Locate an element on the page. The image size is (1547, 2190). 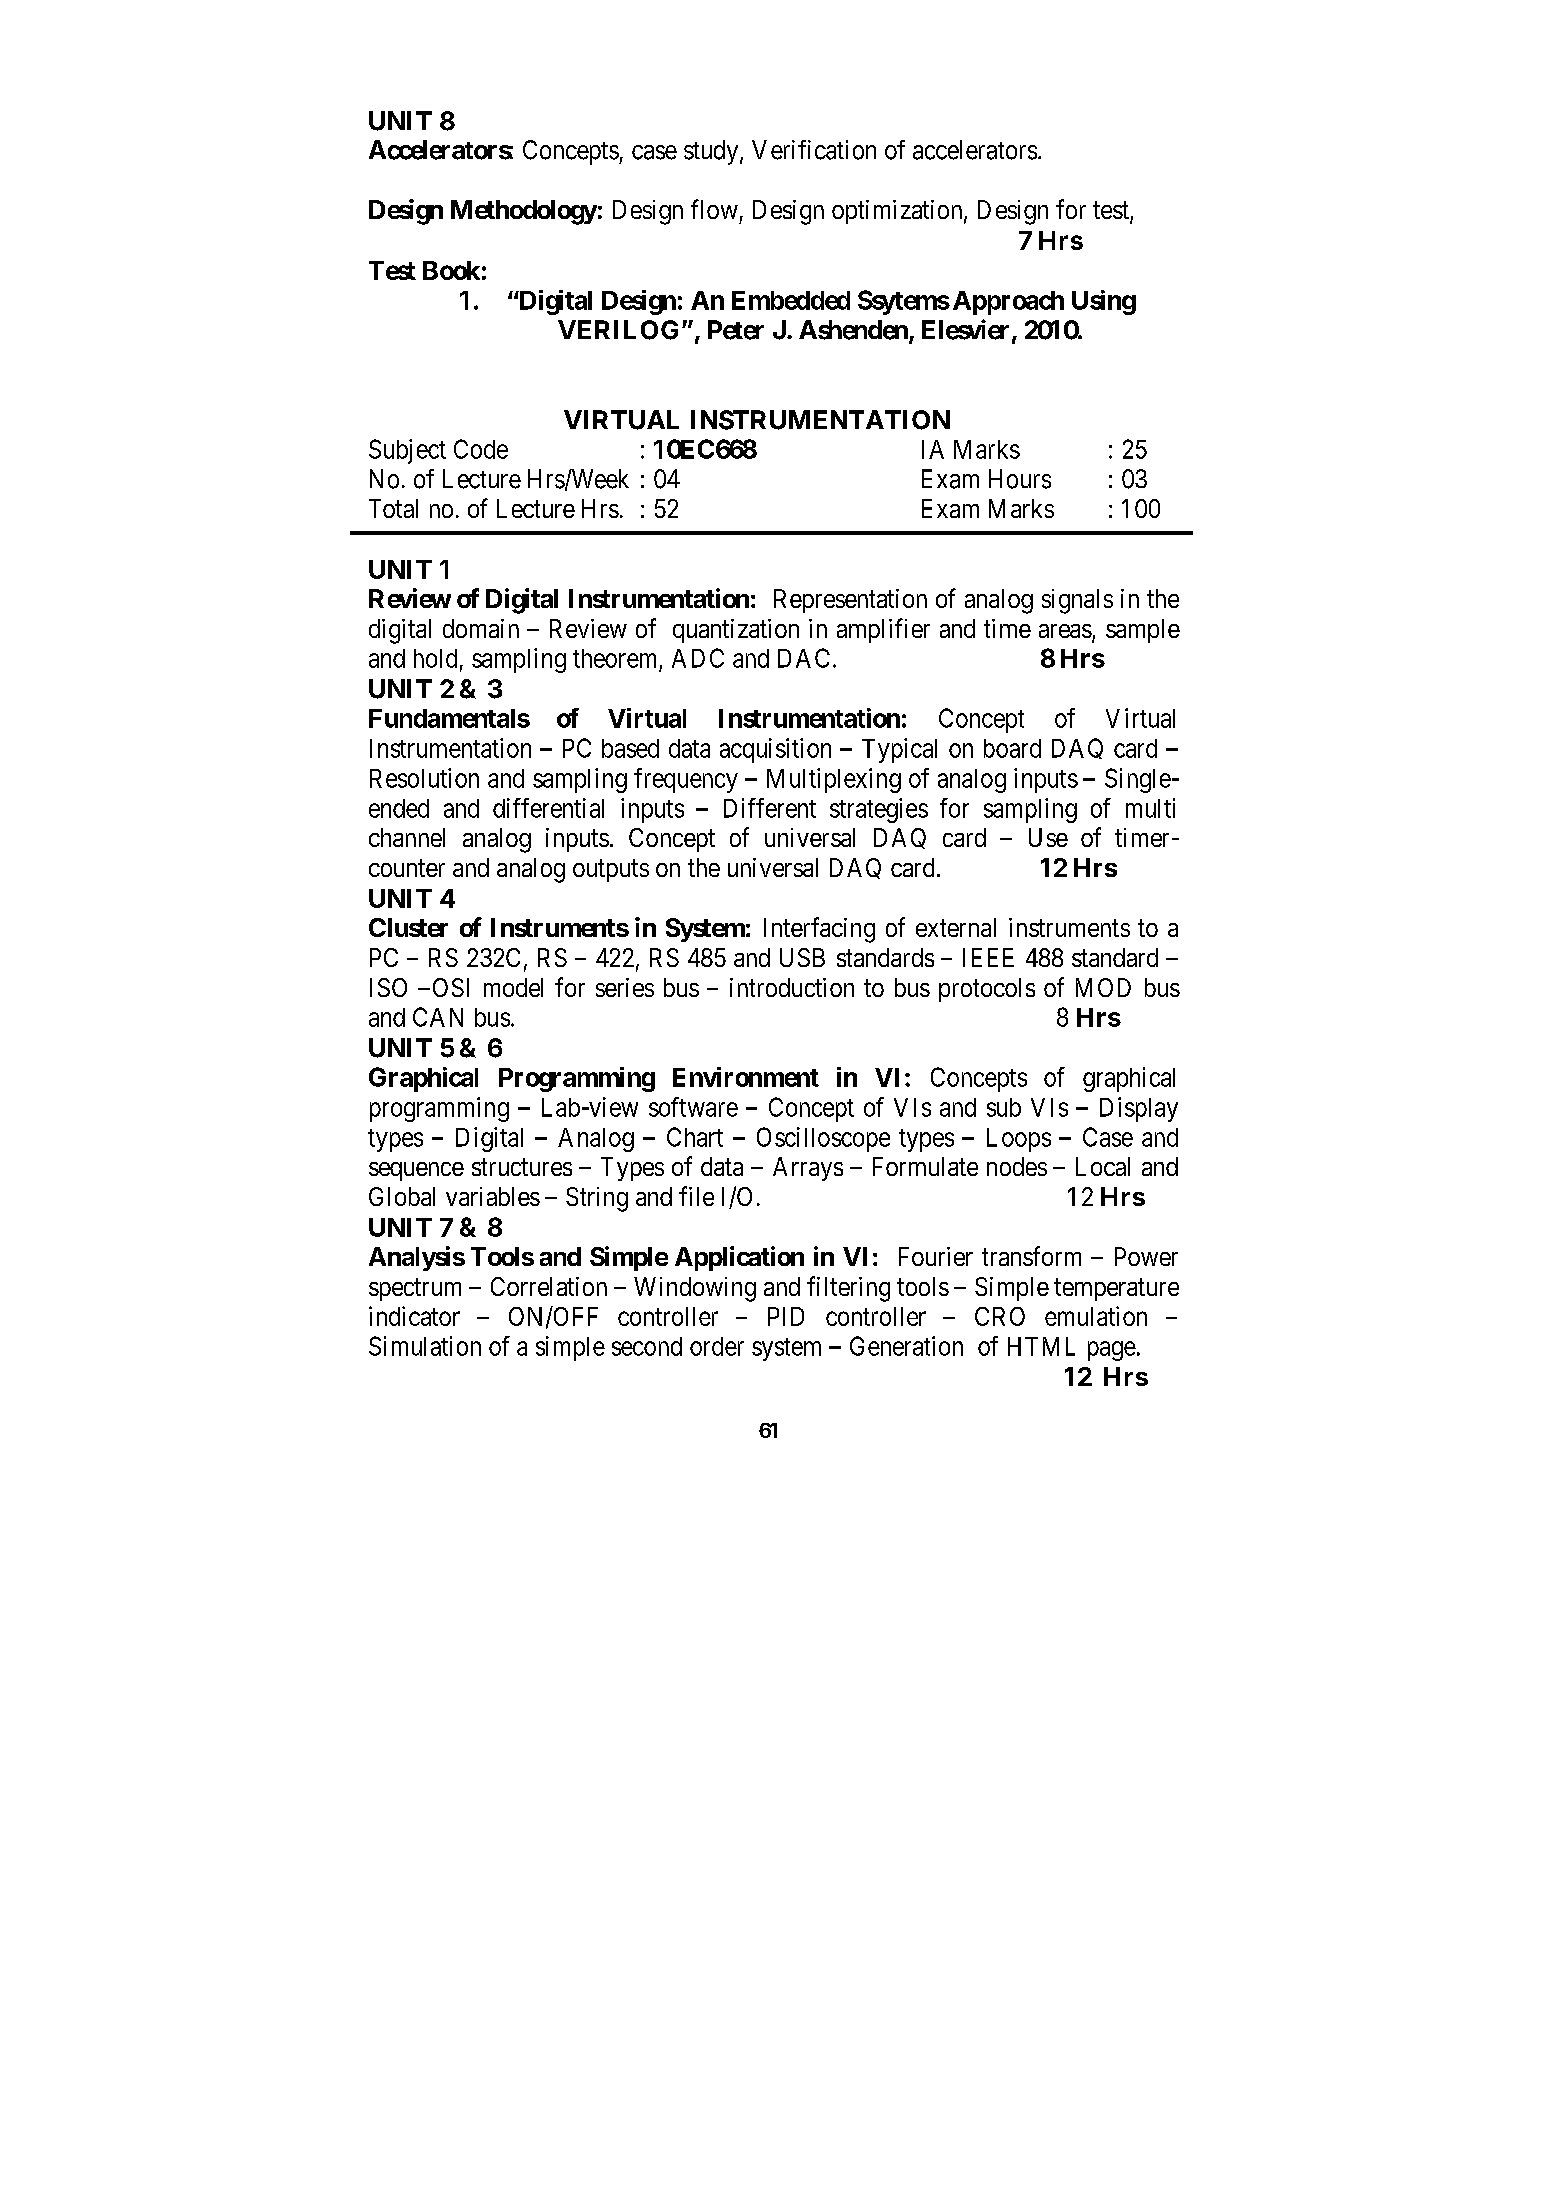
Approach is located at coordinates (1008, 303).
